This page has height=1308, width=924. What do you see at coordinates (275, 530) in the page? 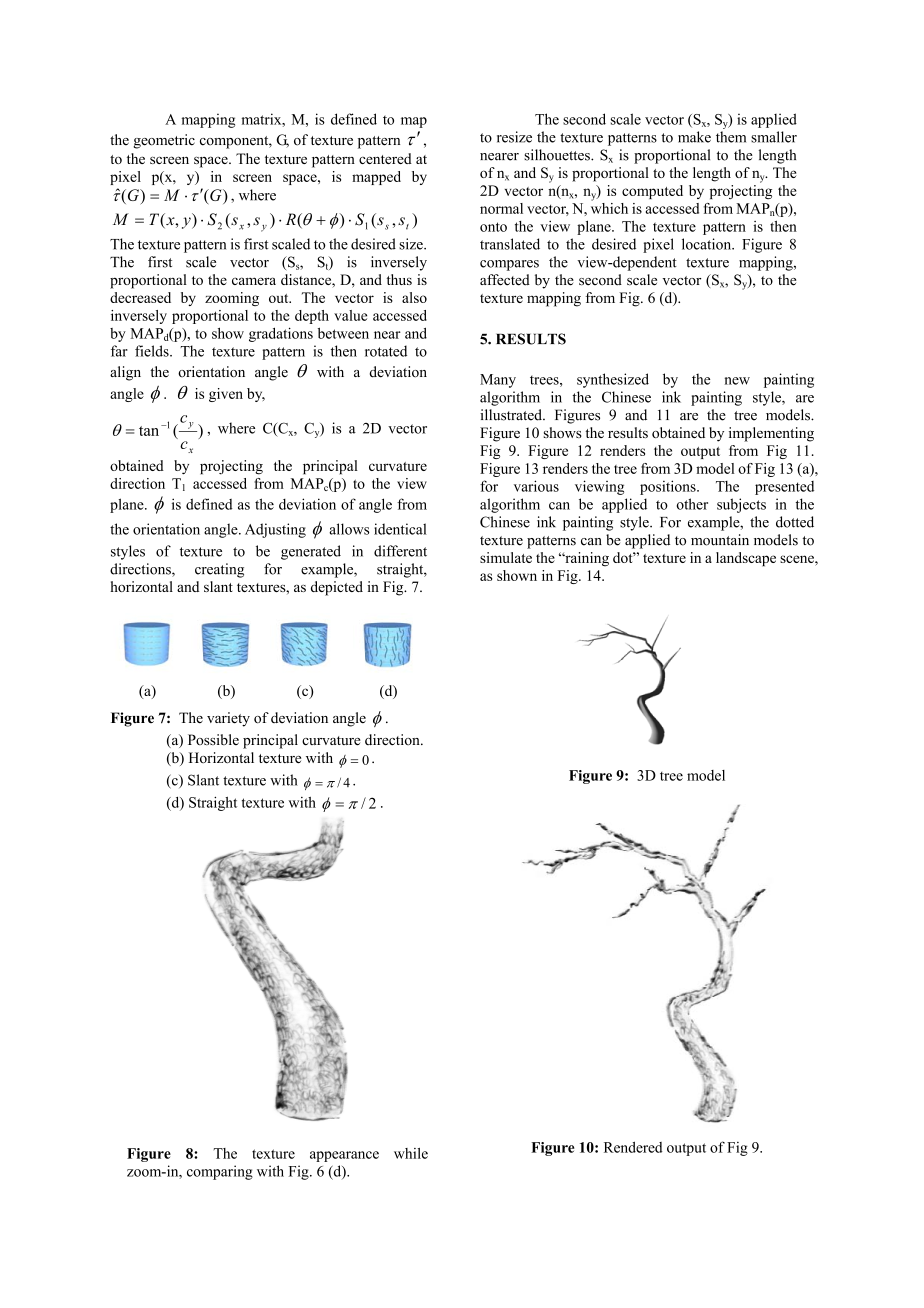
I see `Adjusting` at bounding box center [275, 530].
